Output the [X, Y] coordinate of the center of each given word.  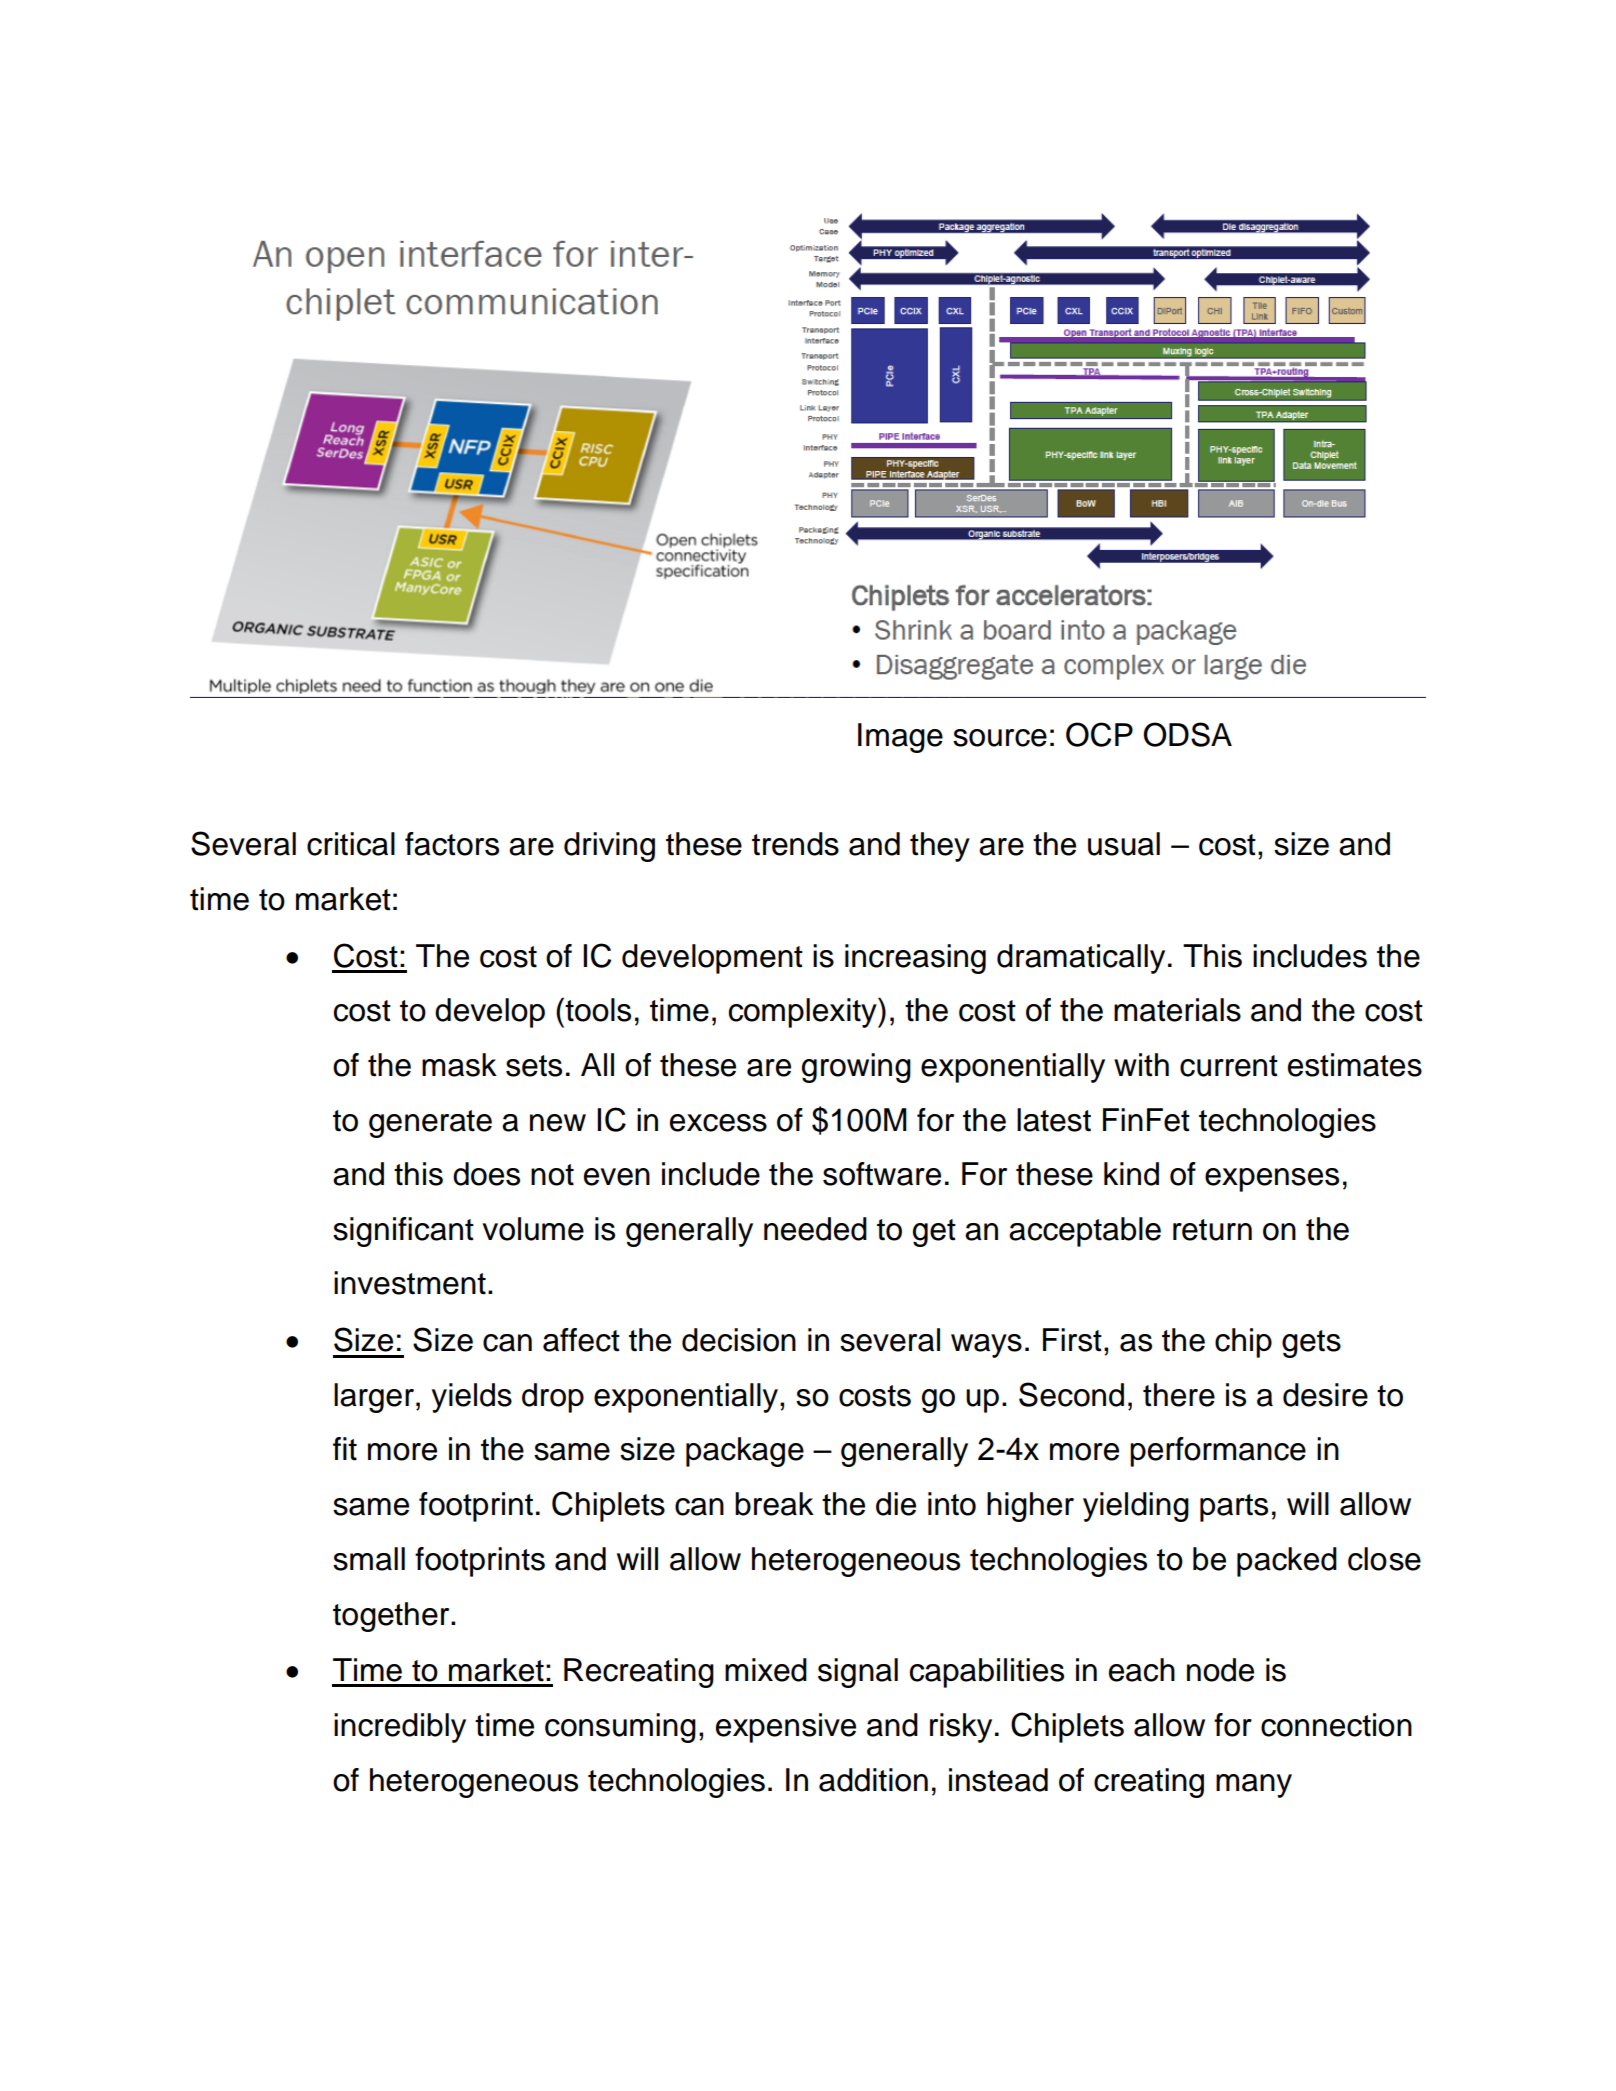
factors [452, 844]
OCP [1099, 734]
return [1212, 1230]
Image [900, 738]
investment [410, 1283]
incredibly [400, 1728]
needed [815, 1229]
